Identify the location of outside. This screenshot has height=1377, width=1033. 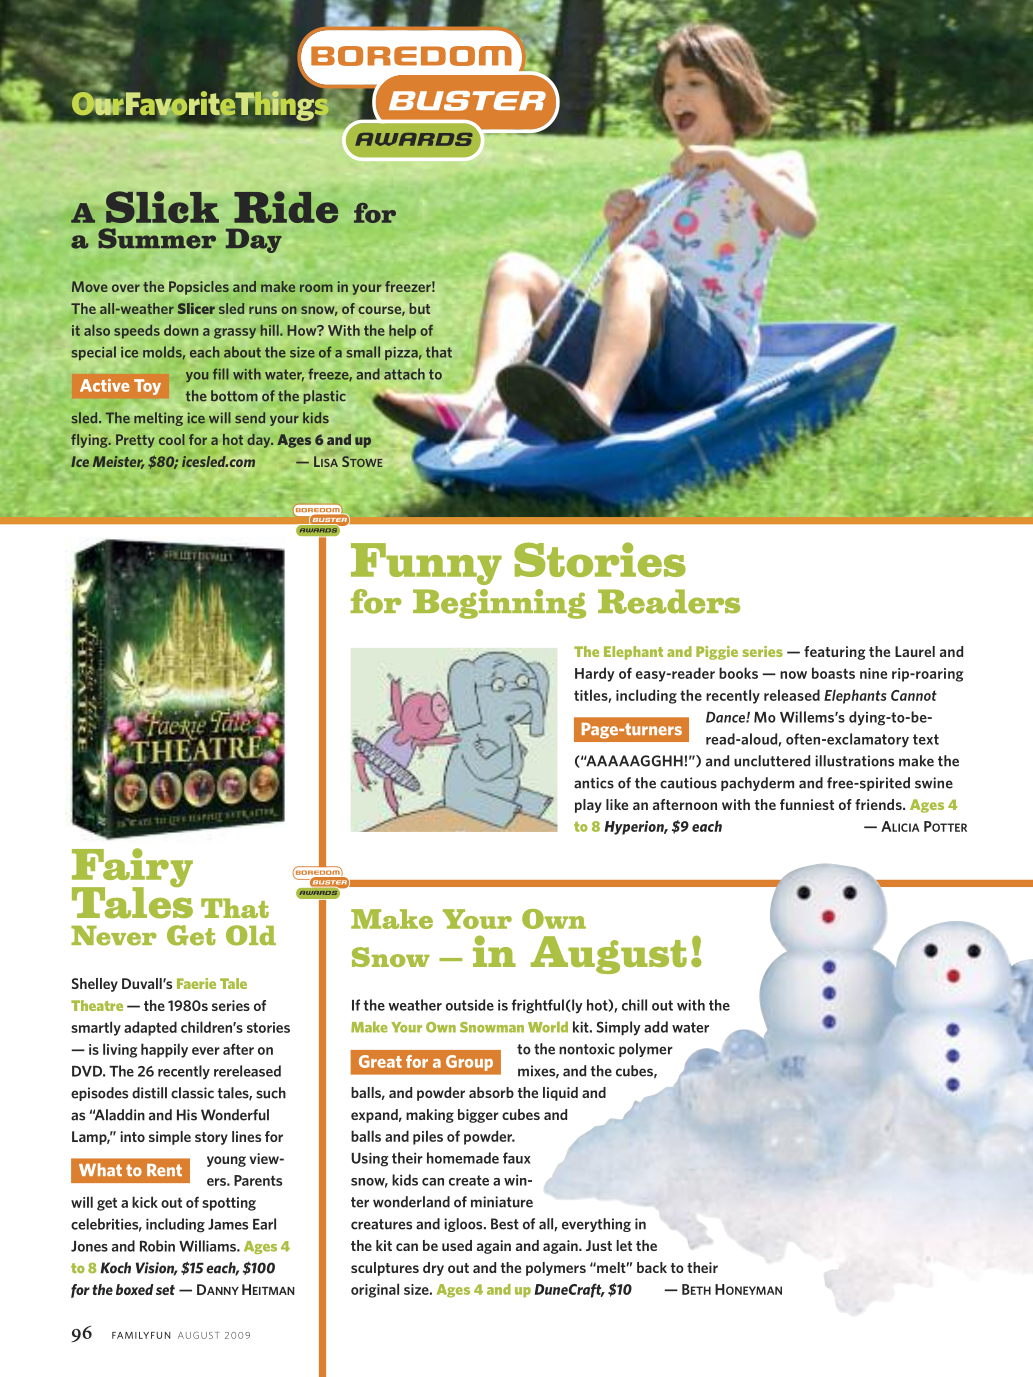
(470, 1005).
